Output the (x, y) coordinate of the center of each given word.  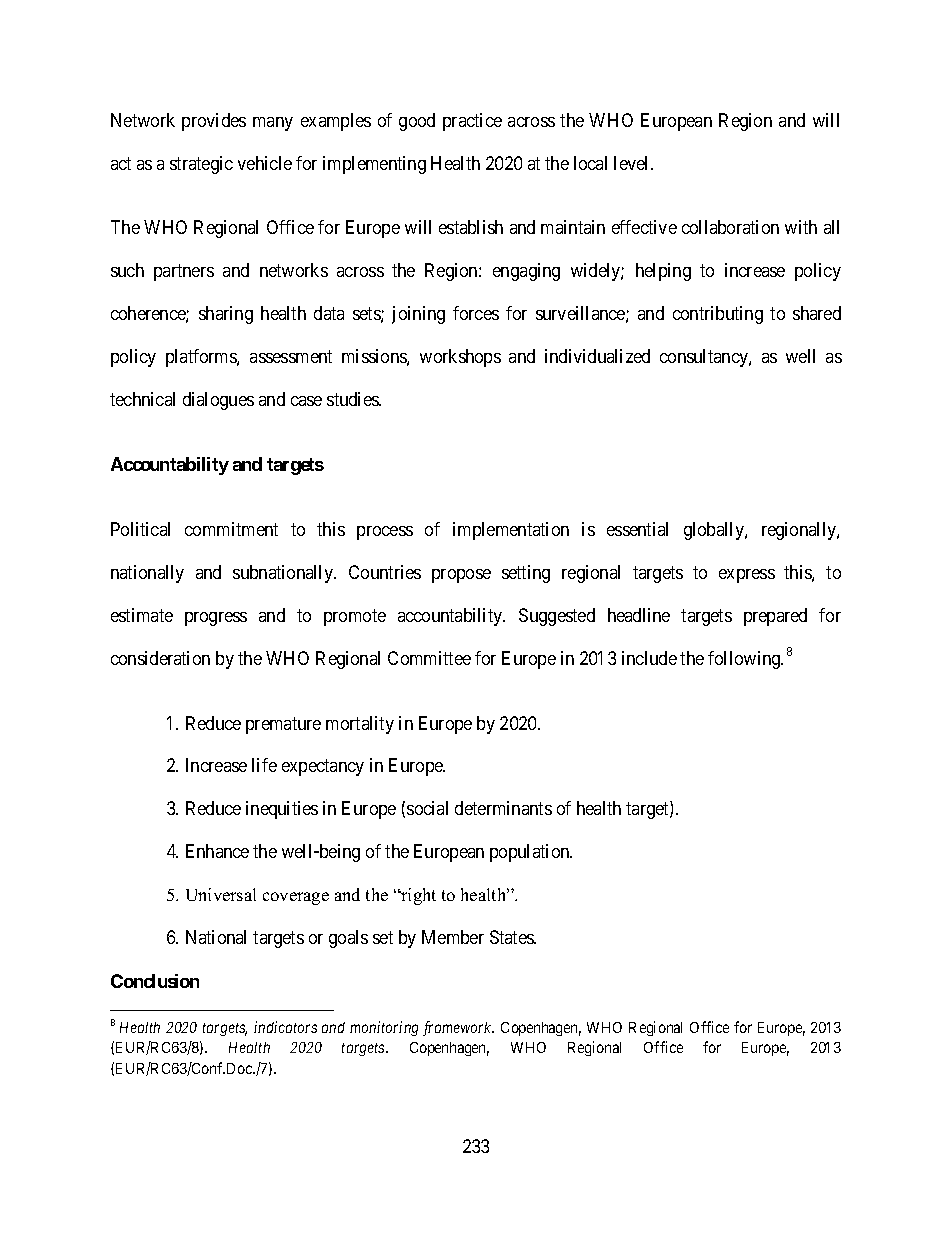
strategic (201, 165)
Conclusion (155, 981)
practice (472, 122)
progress (216, 619)
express (747, 576)
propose (461, 576)
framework (458, 1028)
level (633, 163)
